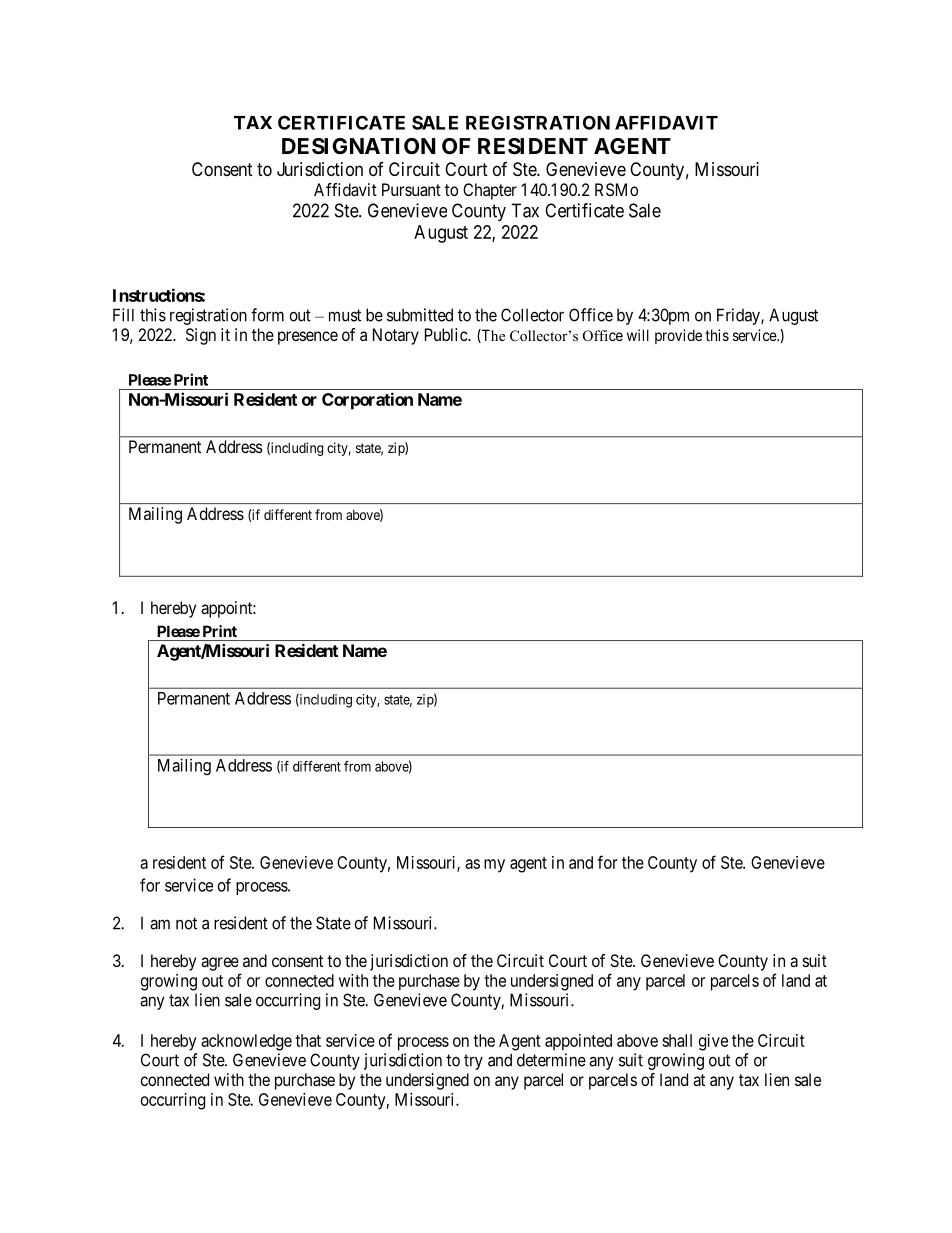 The image size is (952, 1233). I want to click on that, so click(308, 1040).
